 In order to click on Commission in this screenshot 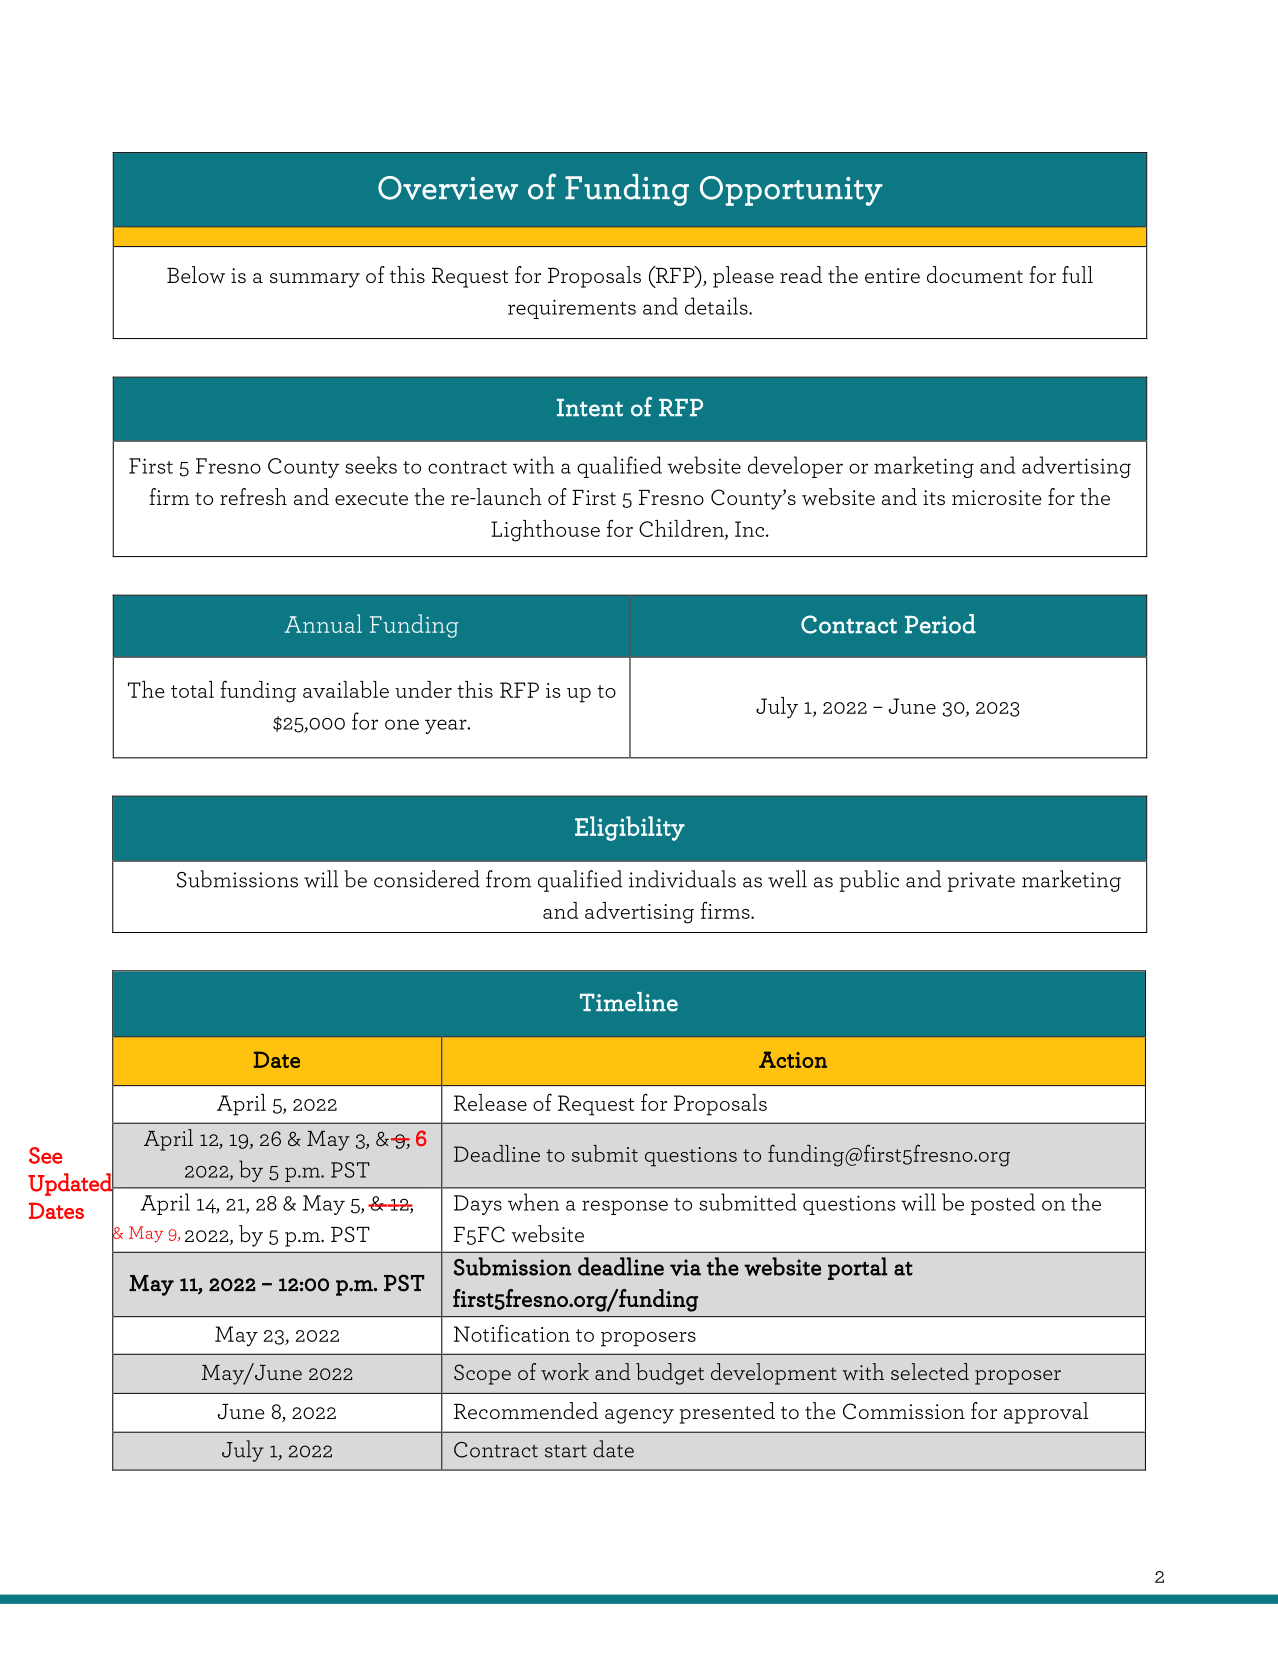, I will do `click(904, 1411)`.
